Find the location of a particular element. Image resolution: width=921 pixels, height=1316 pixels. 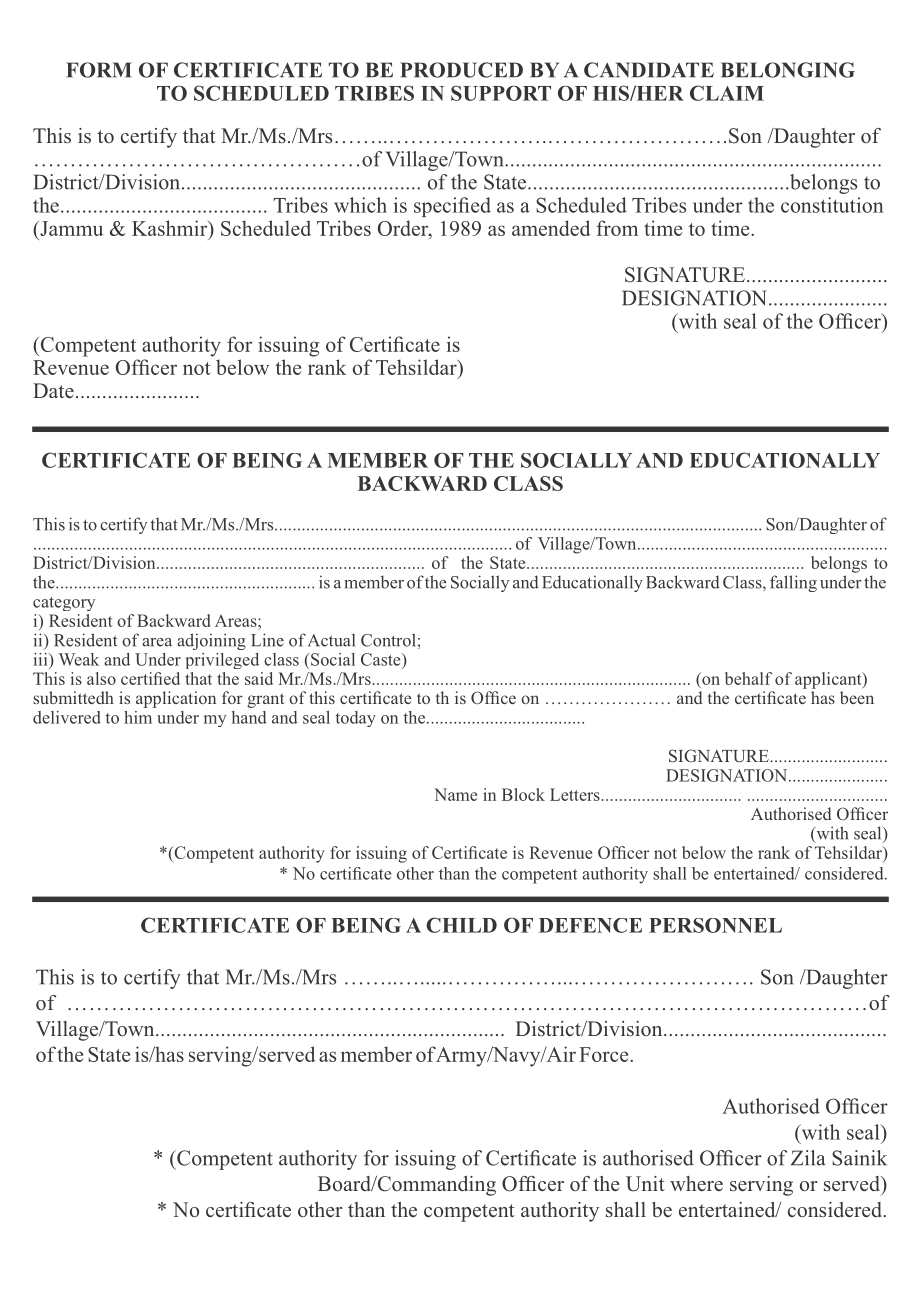

CLAIM is located at coordinates (727, 93).
